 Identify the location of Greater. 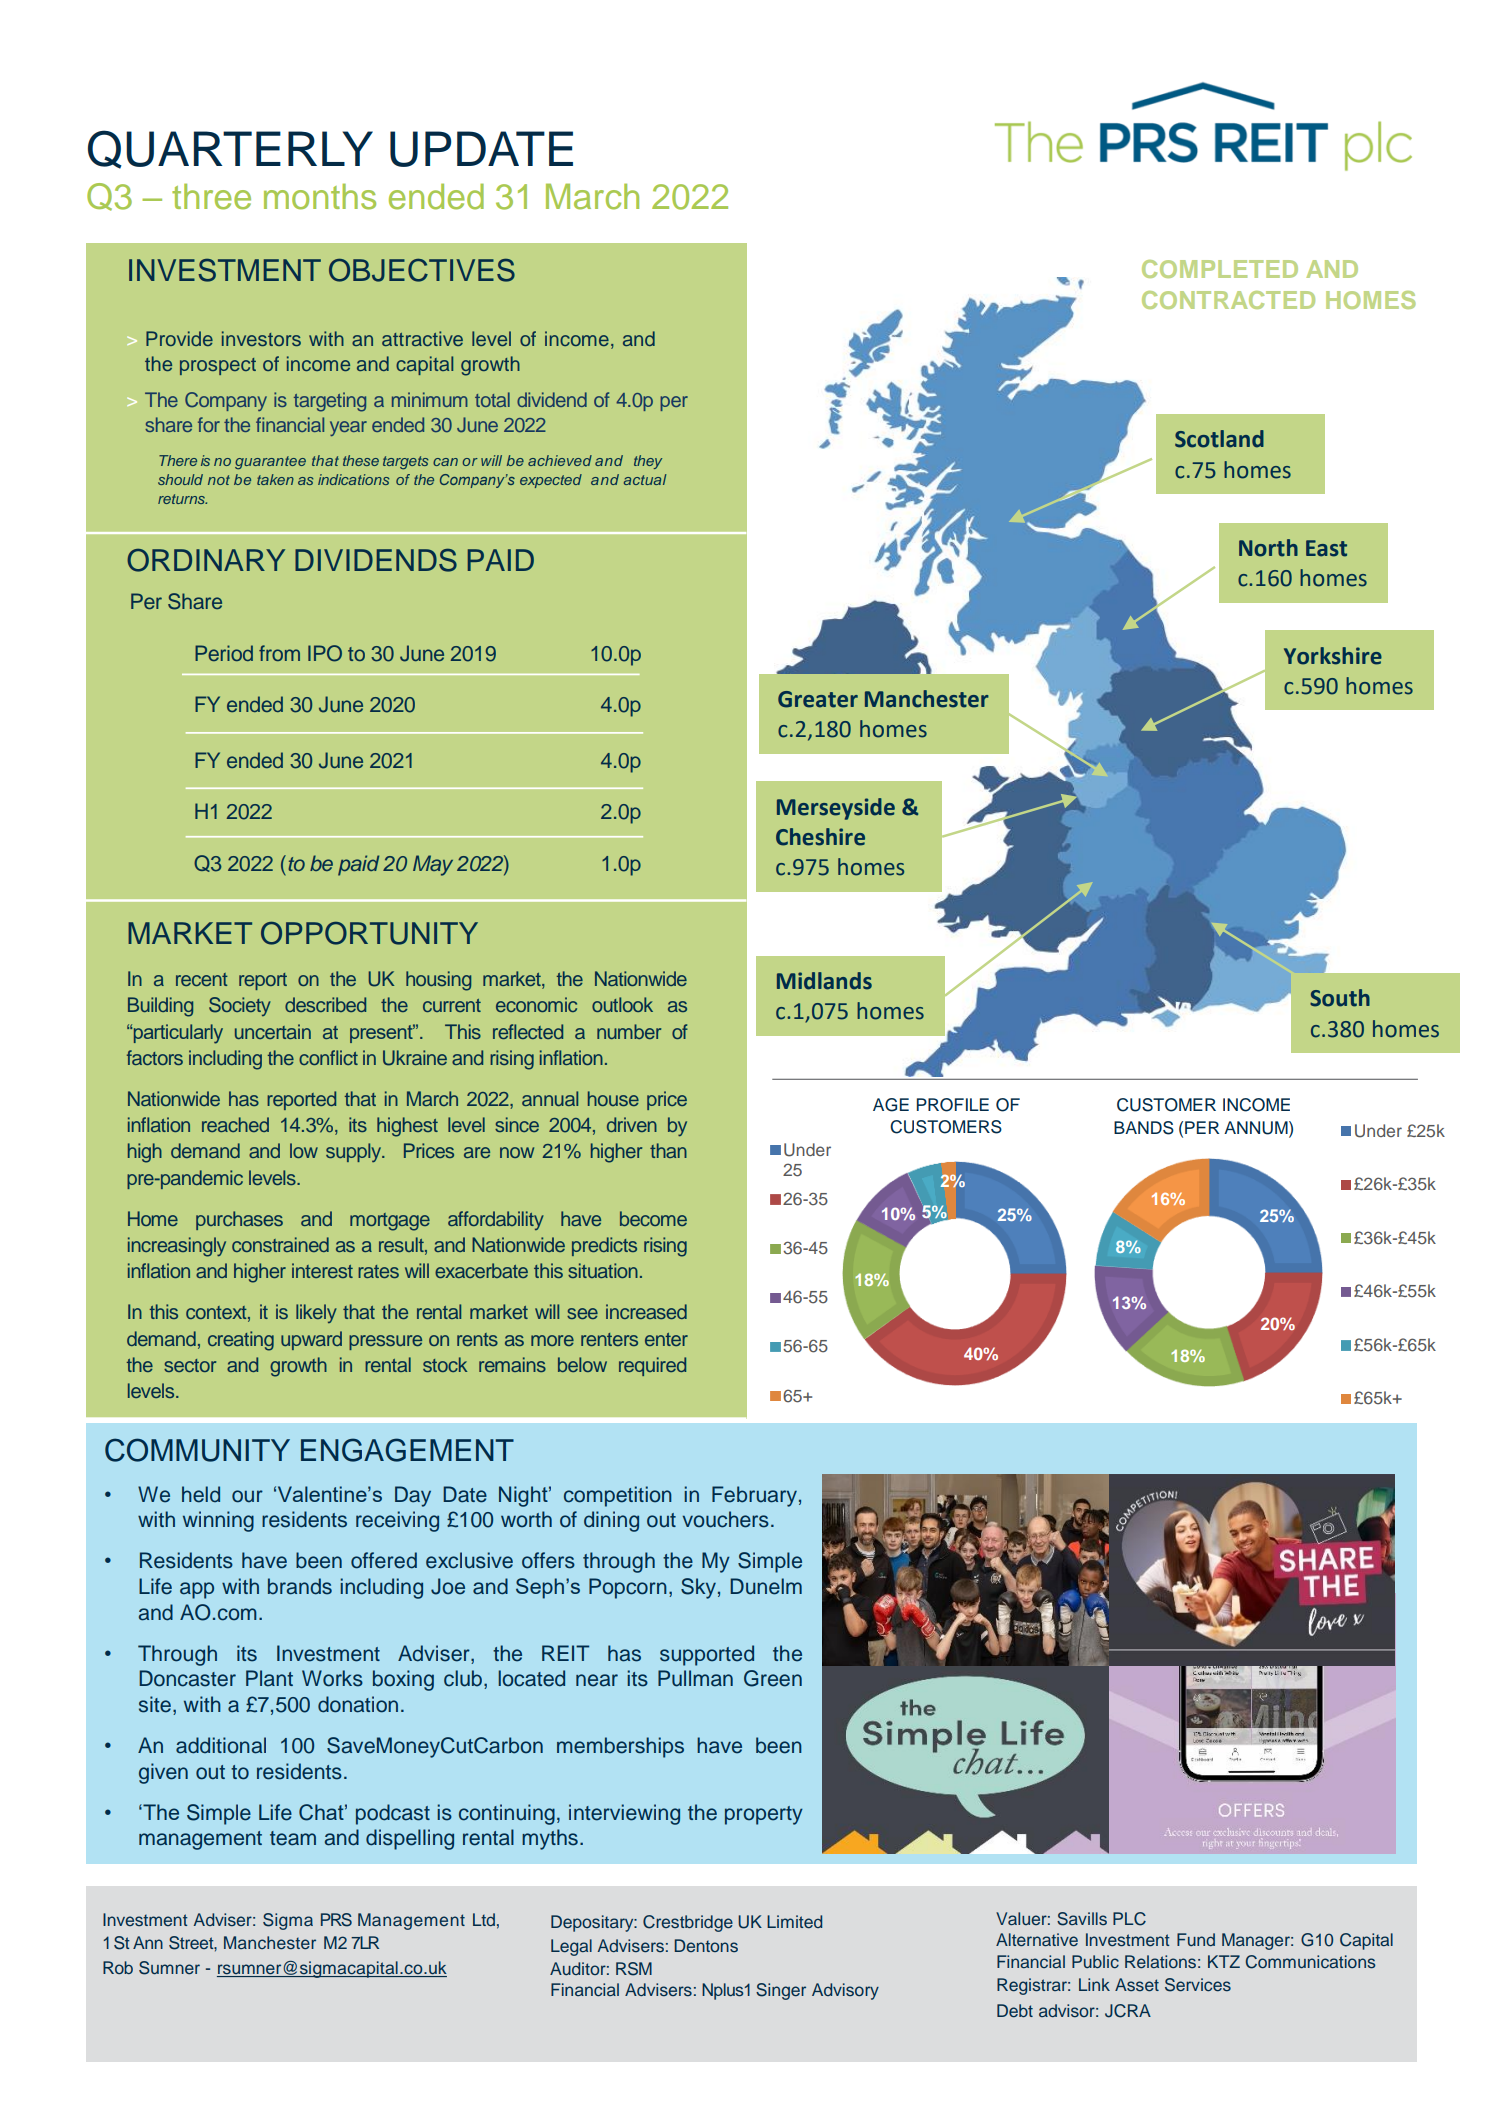
(818, 699).
